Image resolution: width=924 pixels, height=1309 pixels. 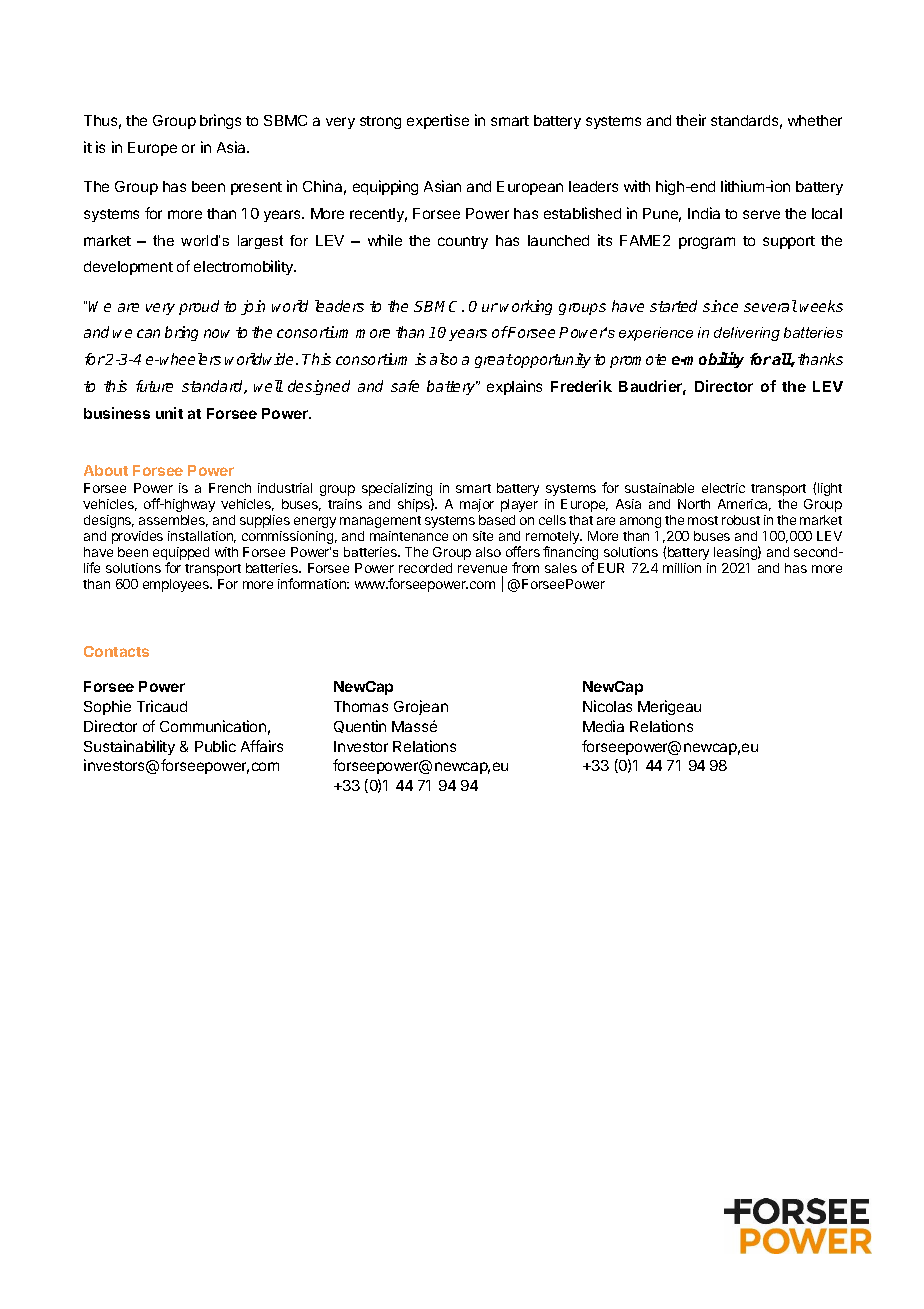 I want to click on Quentin, so click(x=360, y=726).
